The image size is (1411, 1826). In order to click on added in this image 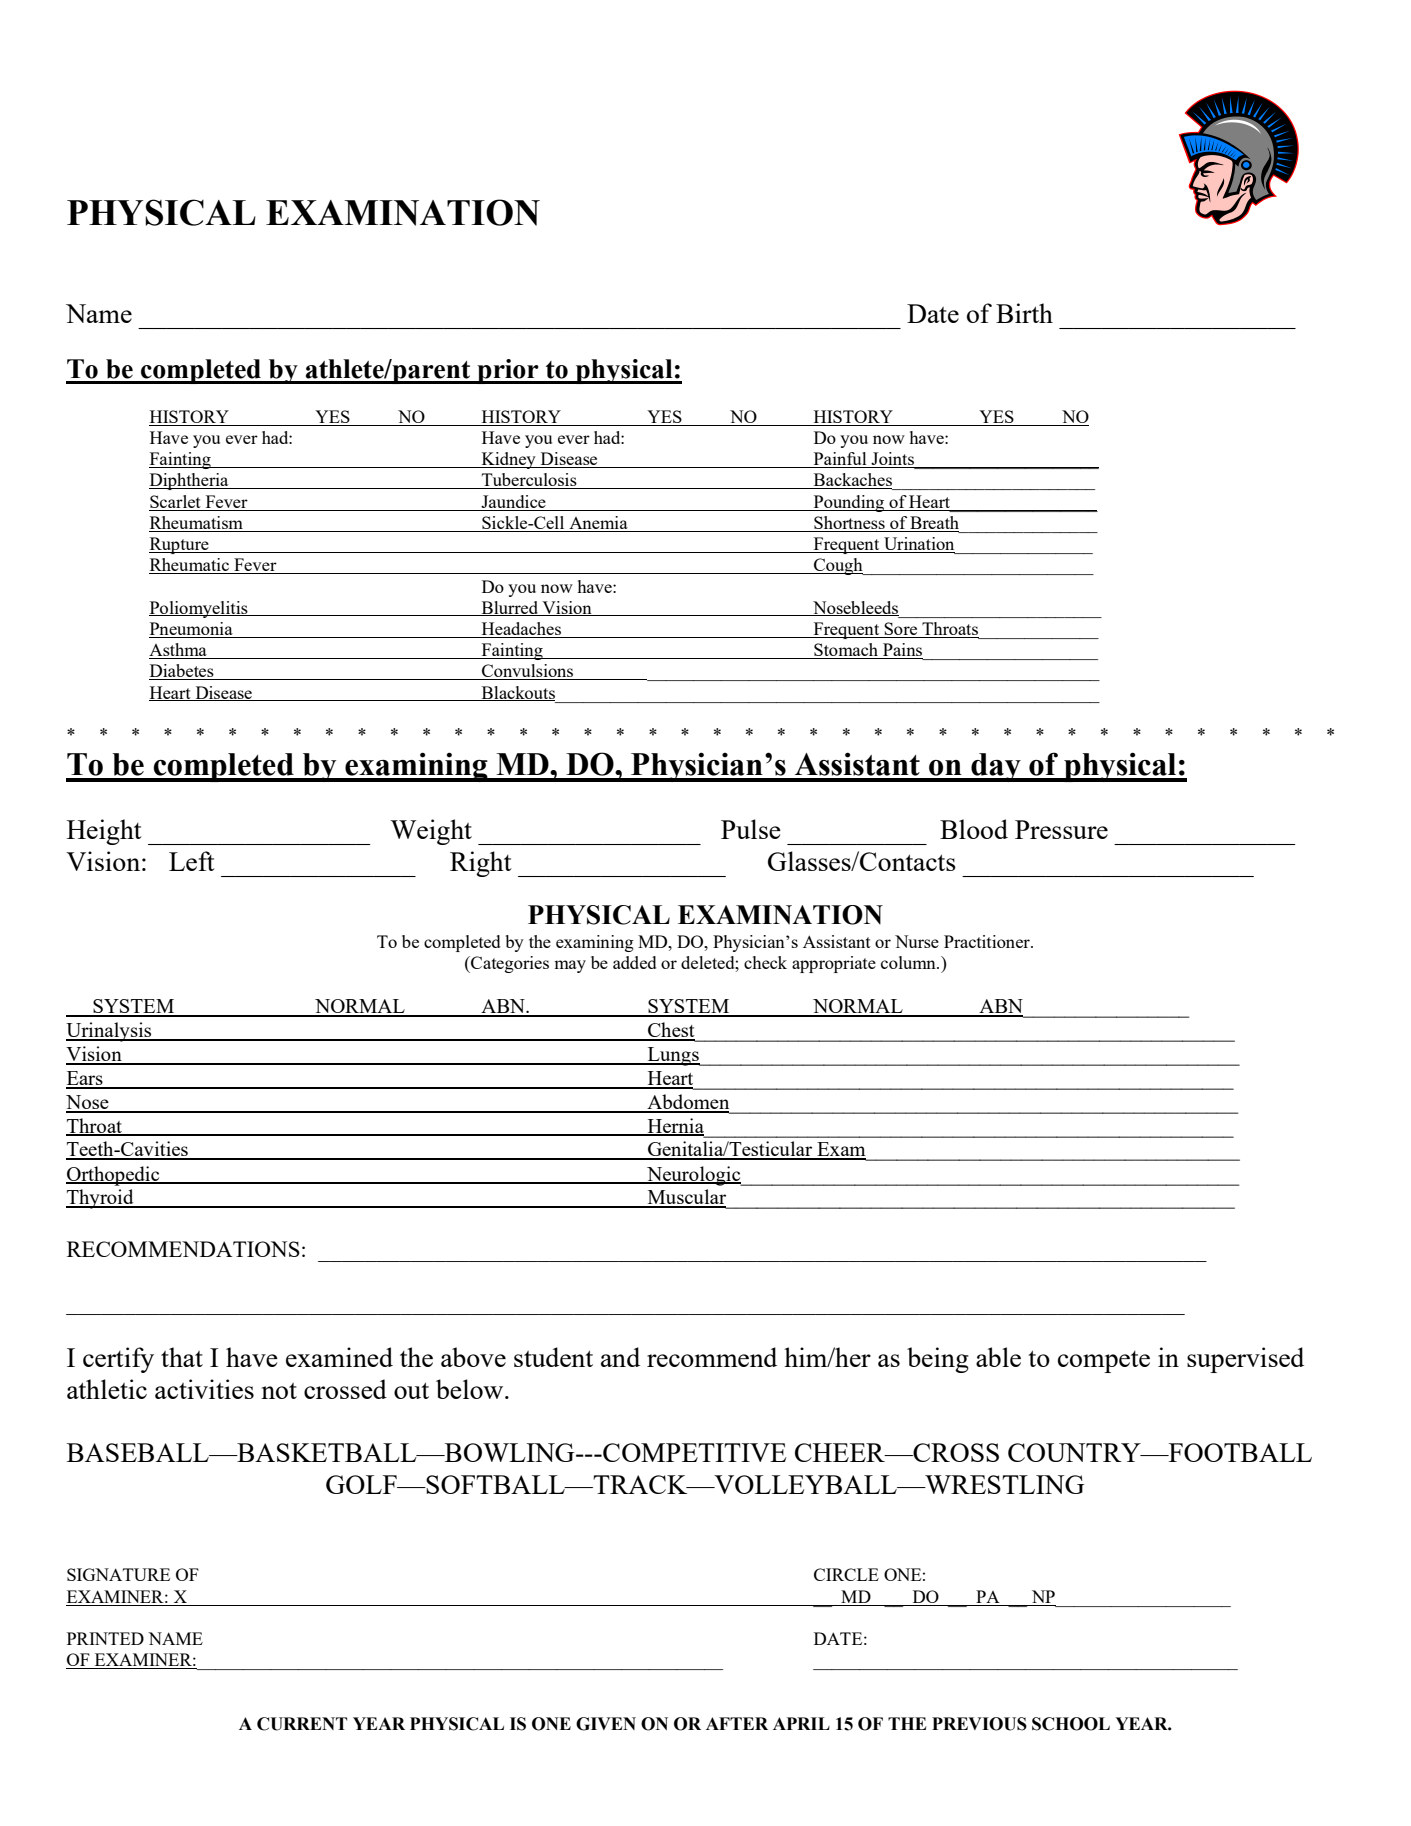, I will do `click(634, 962)`.
